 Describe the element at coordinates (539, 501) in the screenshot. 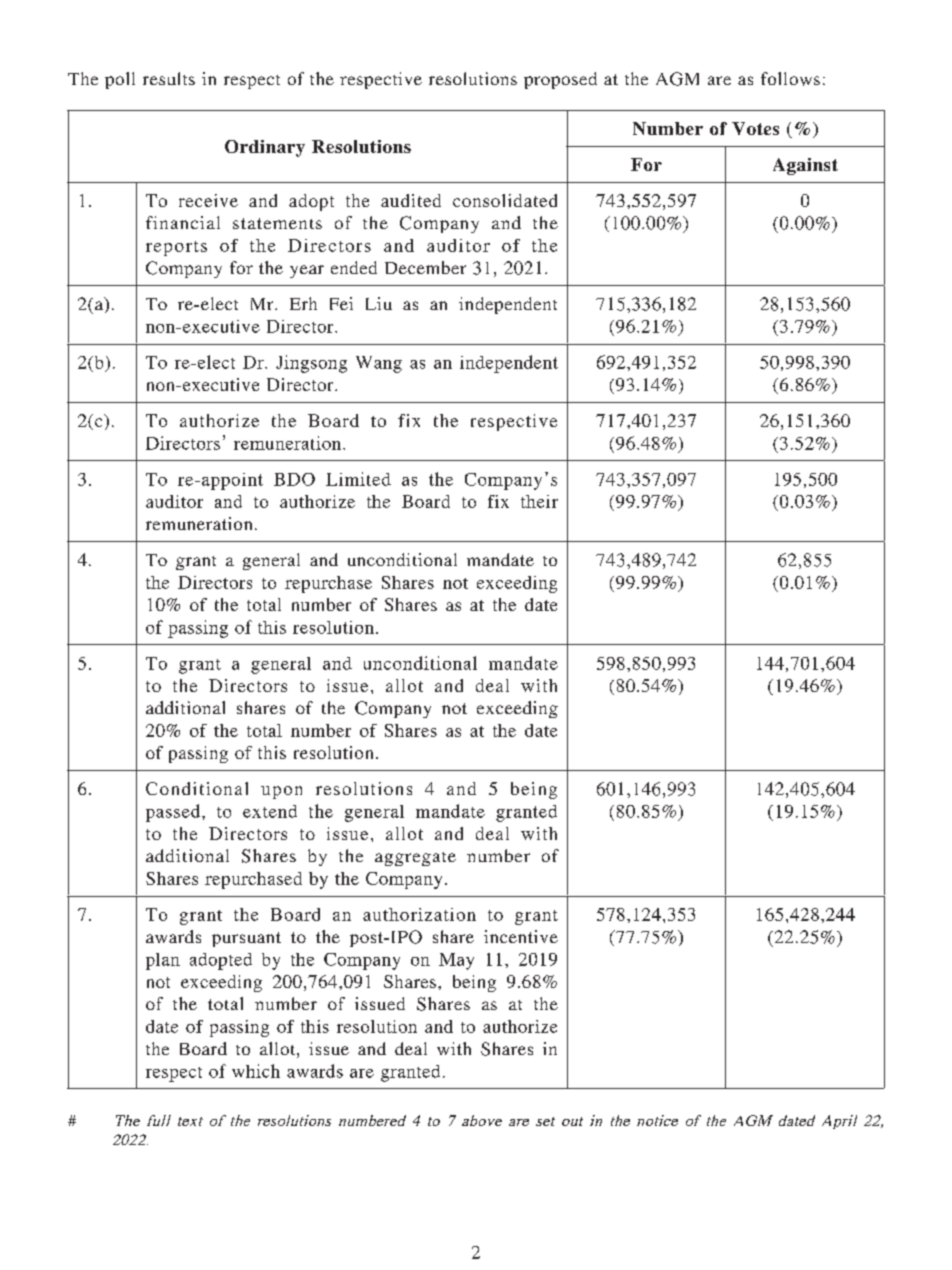

I see `their` at that location.
